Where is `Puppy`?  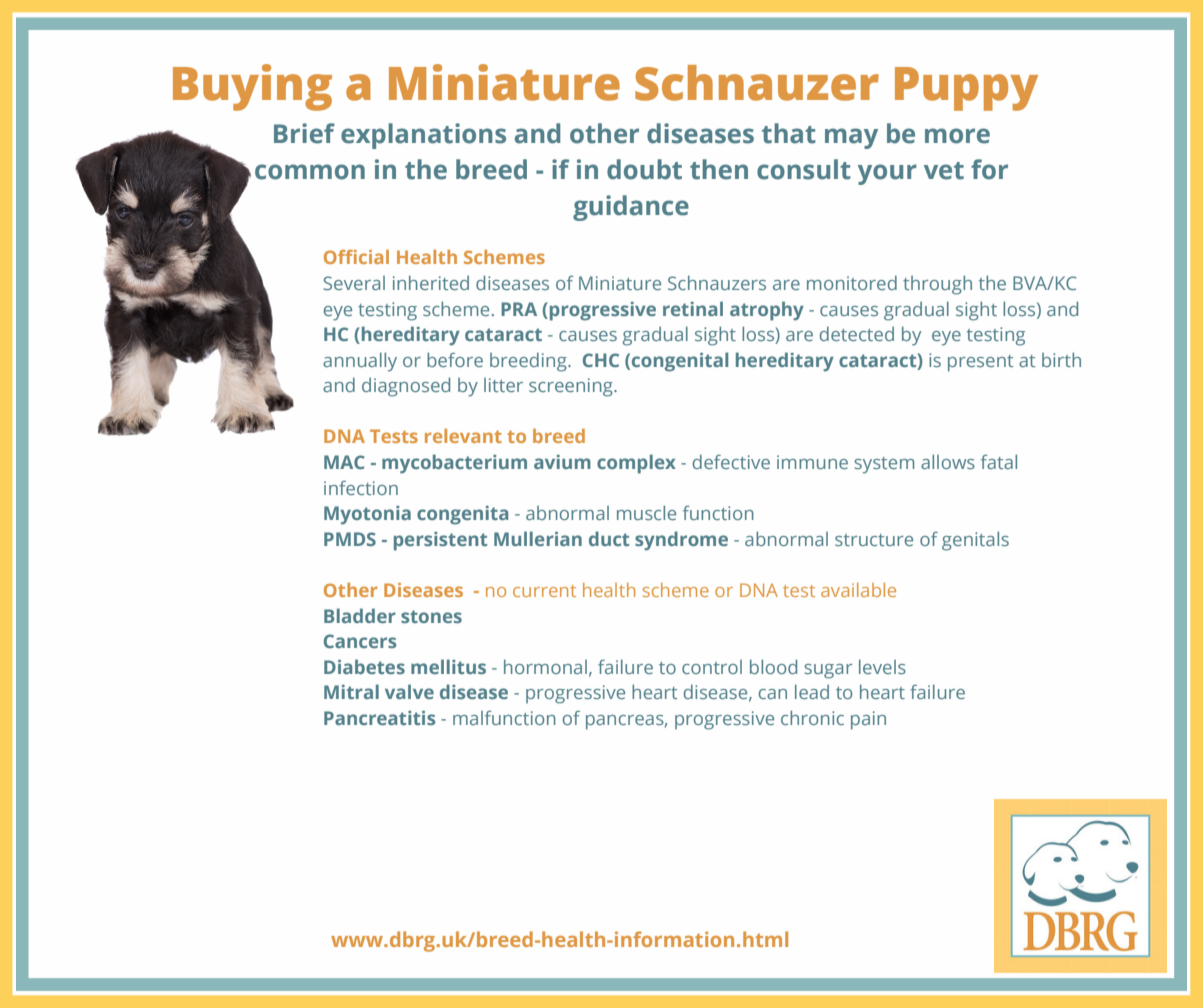 Puppy is located at coordinates (966, 89).
